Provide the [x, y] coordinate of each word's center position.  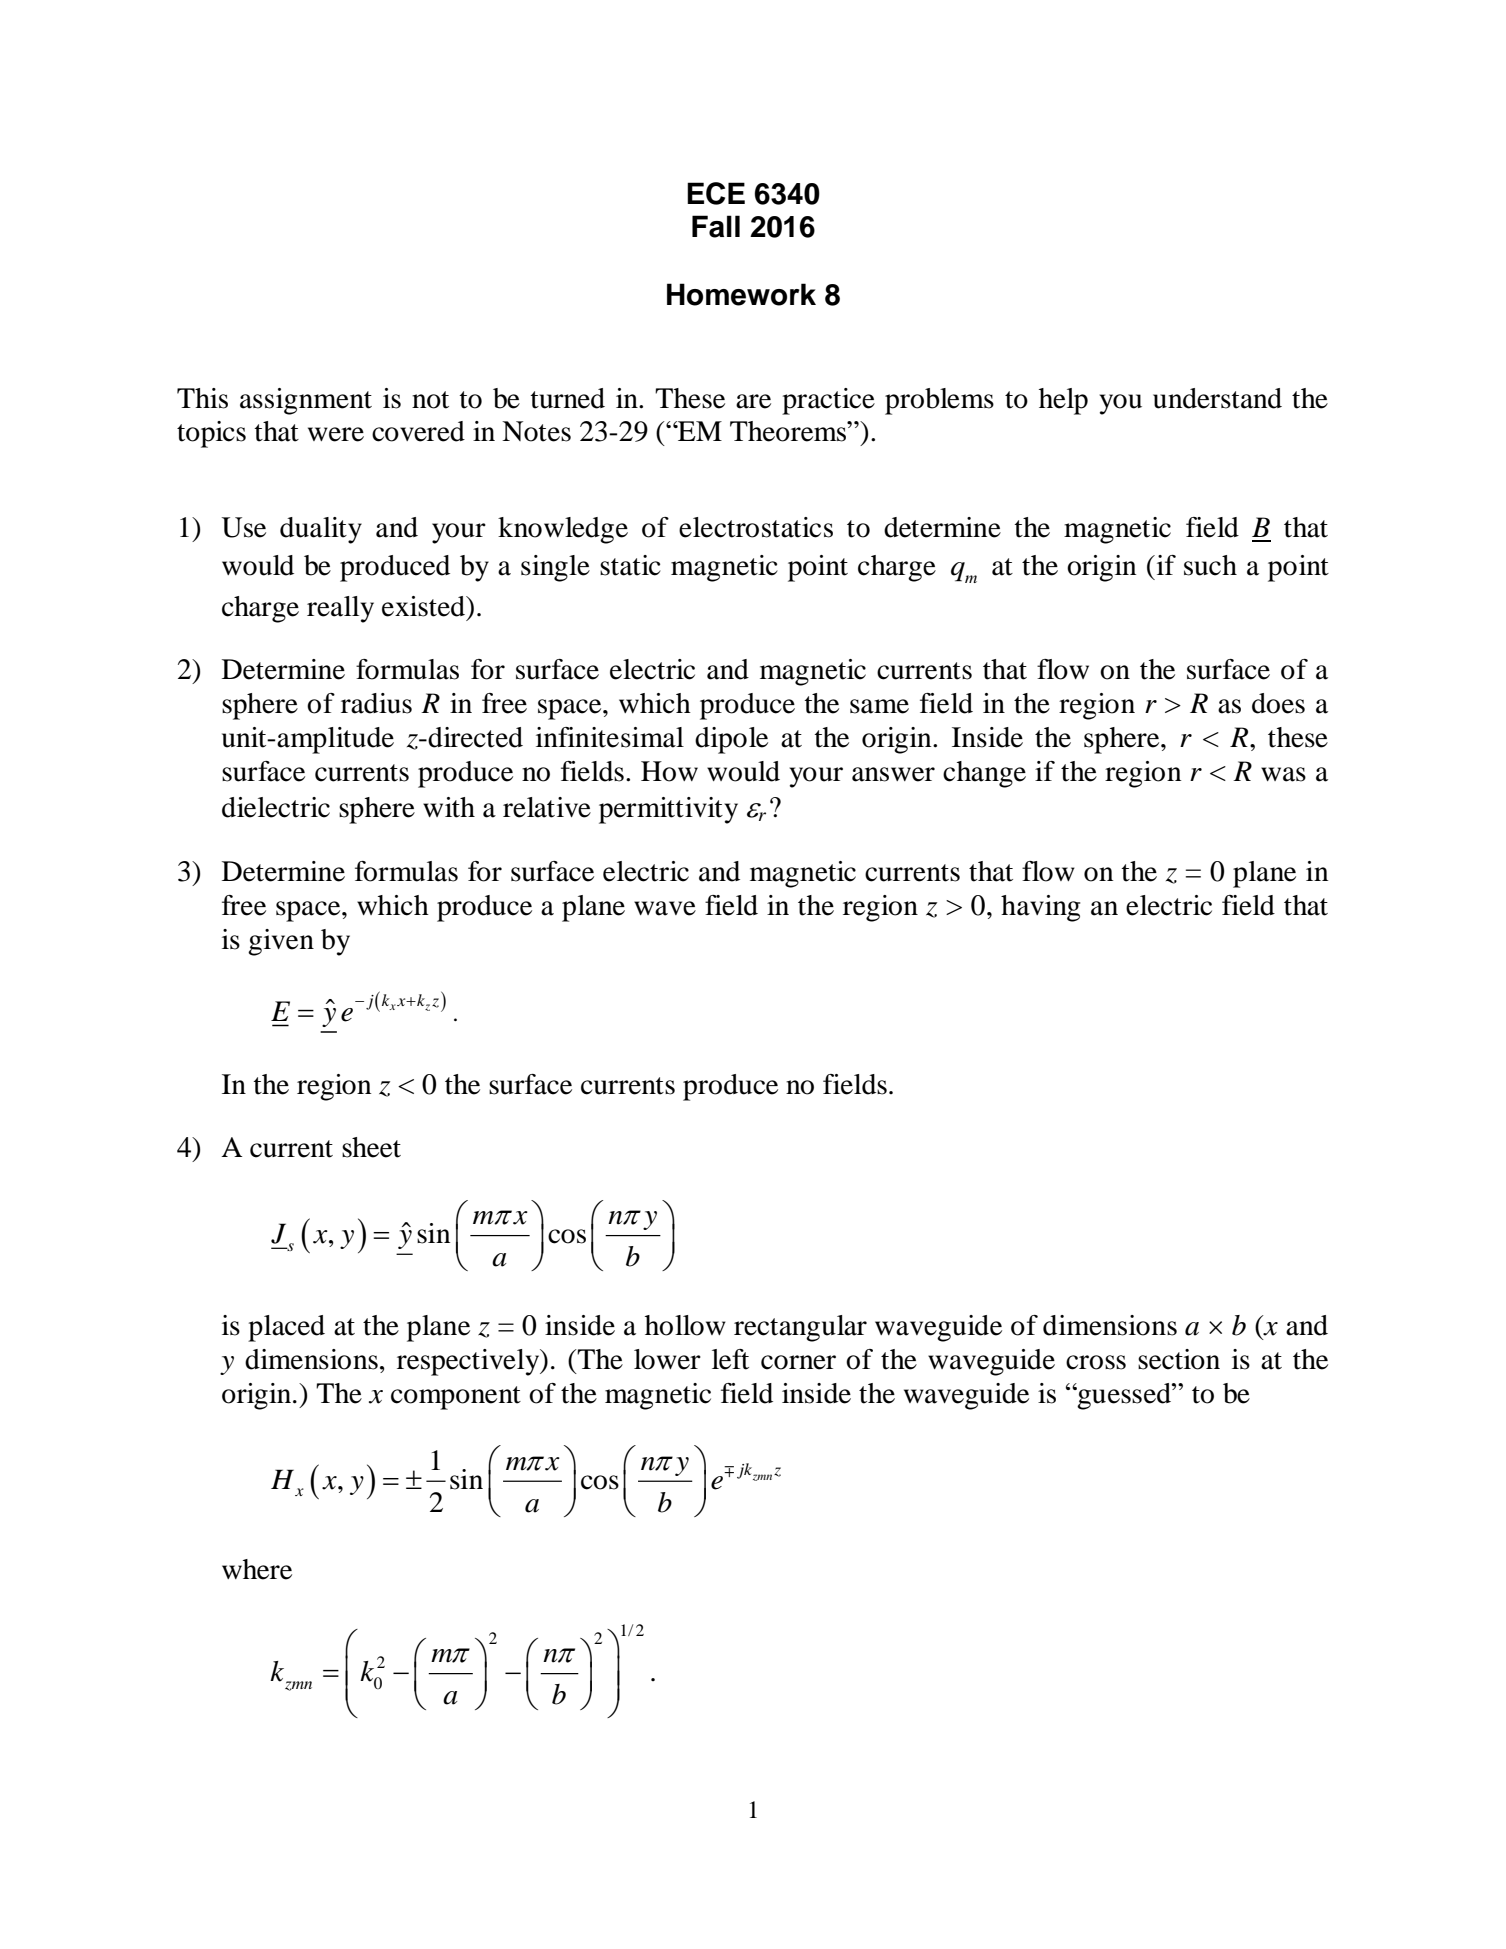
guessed [1124, 1396]
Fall [716, 226]
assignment [306, 401]
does [1278, 703]
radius [376, 703]
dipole [731, 740]
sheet [371, 1147]
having [1040, 908]
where [257, 1569]
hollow [685, 1325]
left [730, 1359]
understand [1217, 398]
